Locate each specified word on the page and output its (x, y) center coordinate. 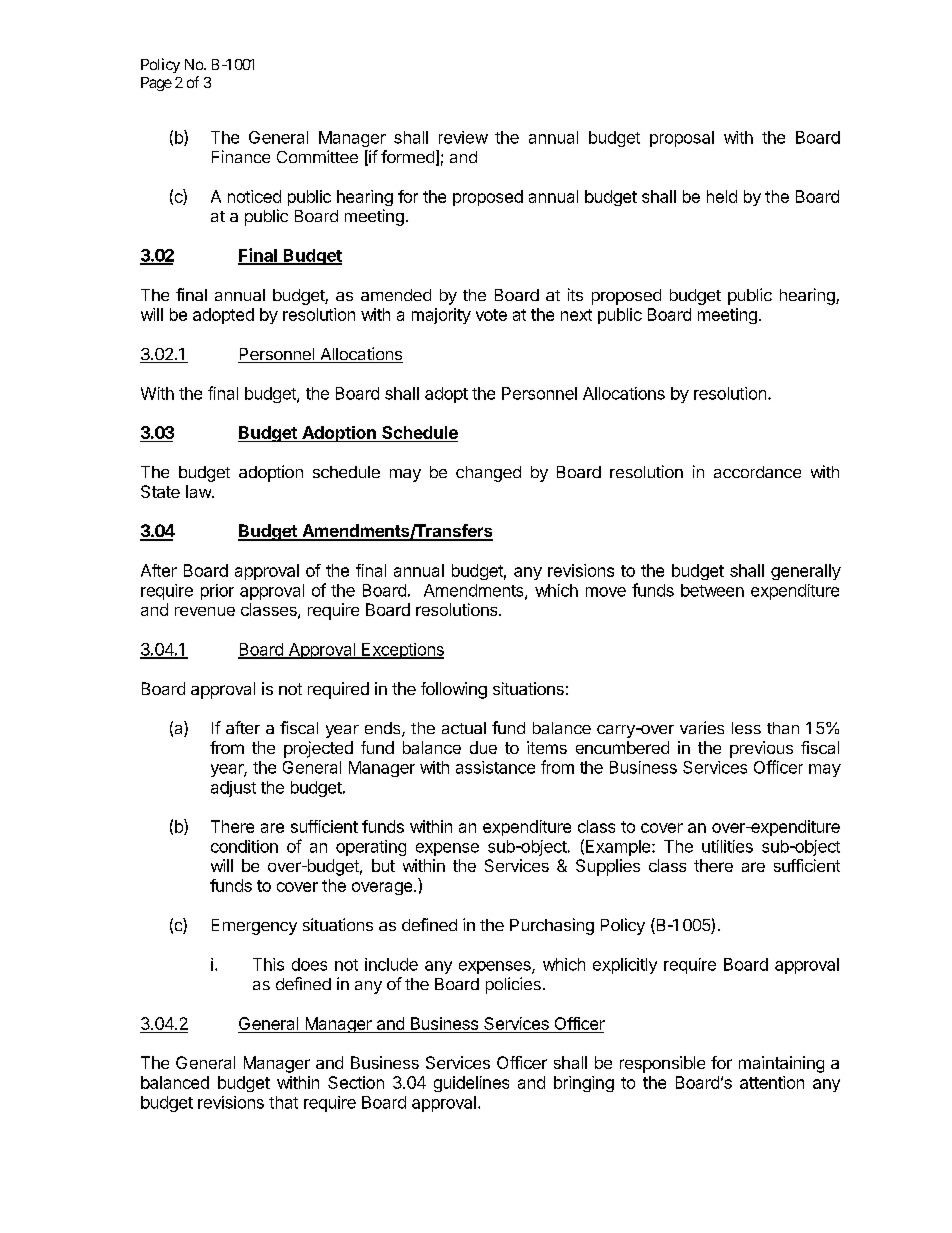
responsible (662, 1064)
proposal (682, 139)
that (283, 1102)
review (463, 137)
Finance (241, 156)
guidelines (471, 1084)
